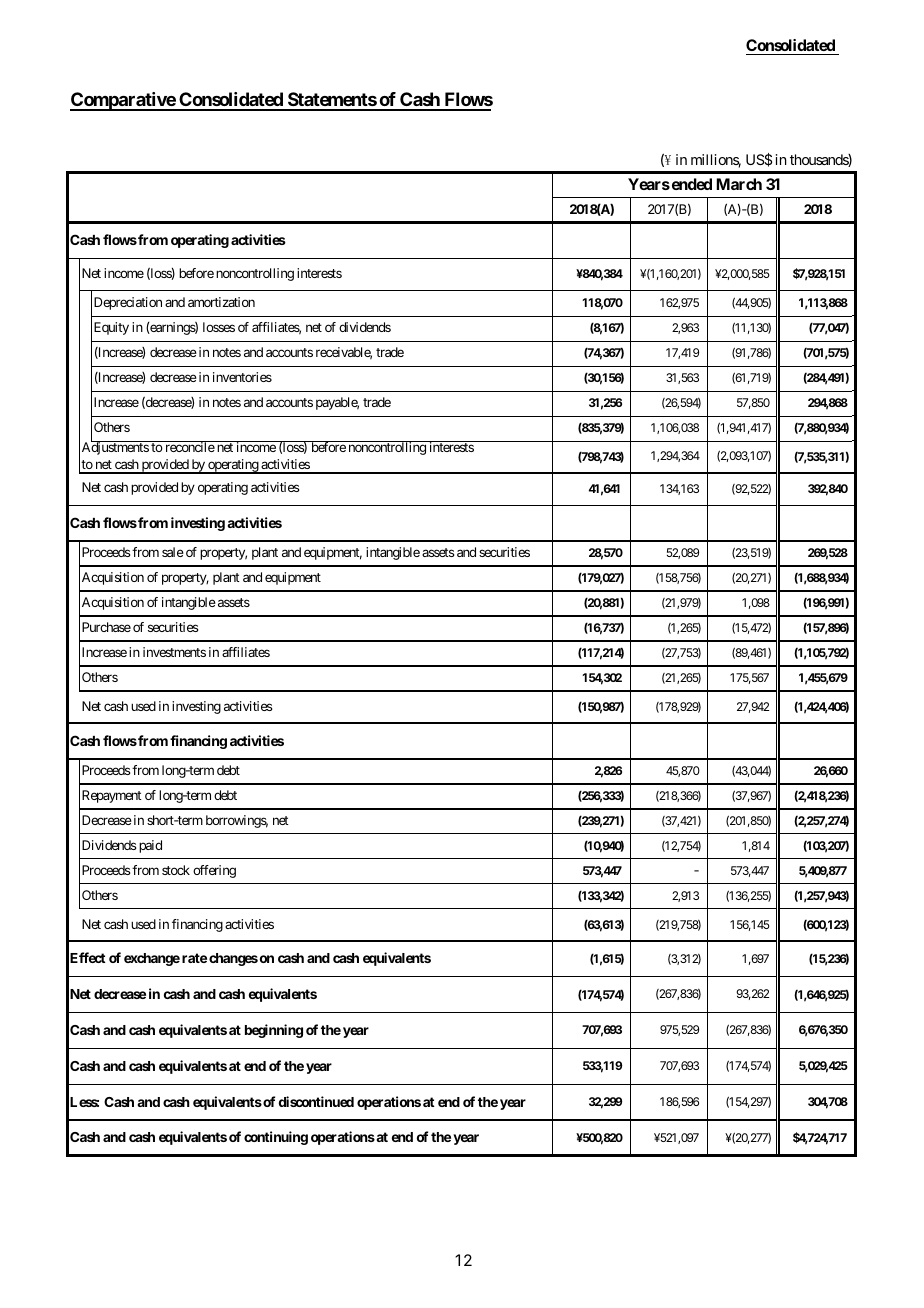 This document has width=924, height=1308. Describe the element at coordinates (316, 1101) in the document. I see `discontinued` at that location.
